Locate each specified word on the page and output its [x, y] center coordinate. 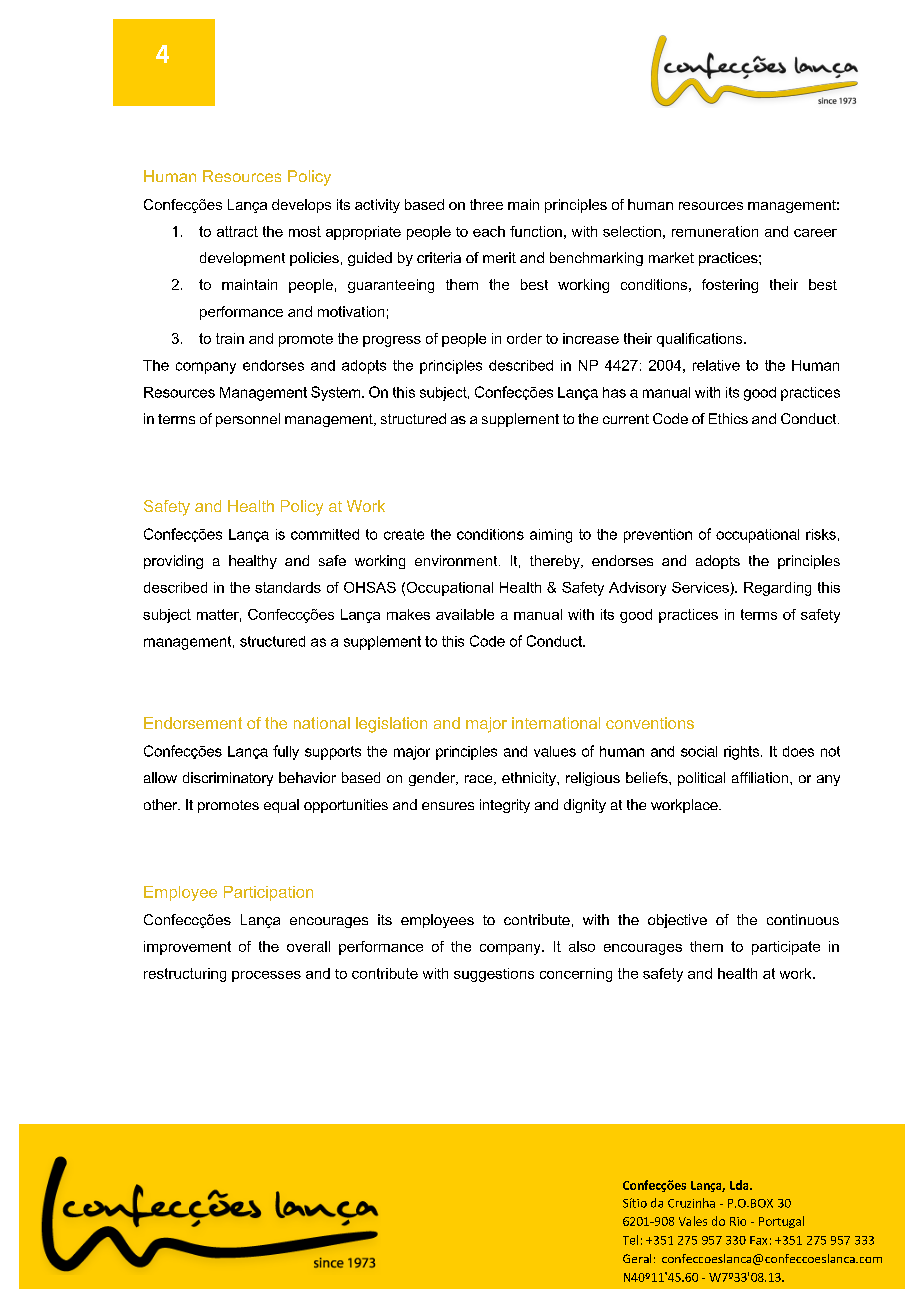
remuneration [715, 231]
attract [237, 231]
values [555, 751]
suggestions [494, 975]
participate [786, 948]
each [489, 231]
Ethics [728, 418]
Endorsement [193, 723]
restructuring [185, 975]
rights [743, 753]
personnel [248, 420]
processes [266, 976]
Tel [630, 1240]
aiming [551, 536]
